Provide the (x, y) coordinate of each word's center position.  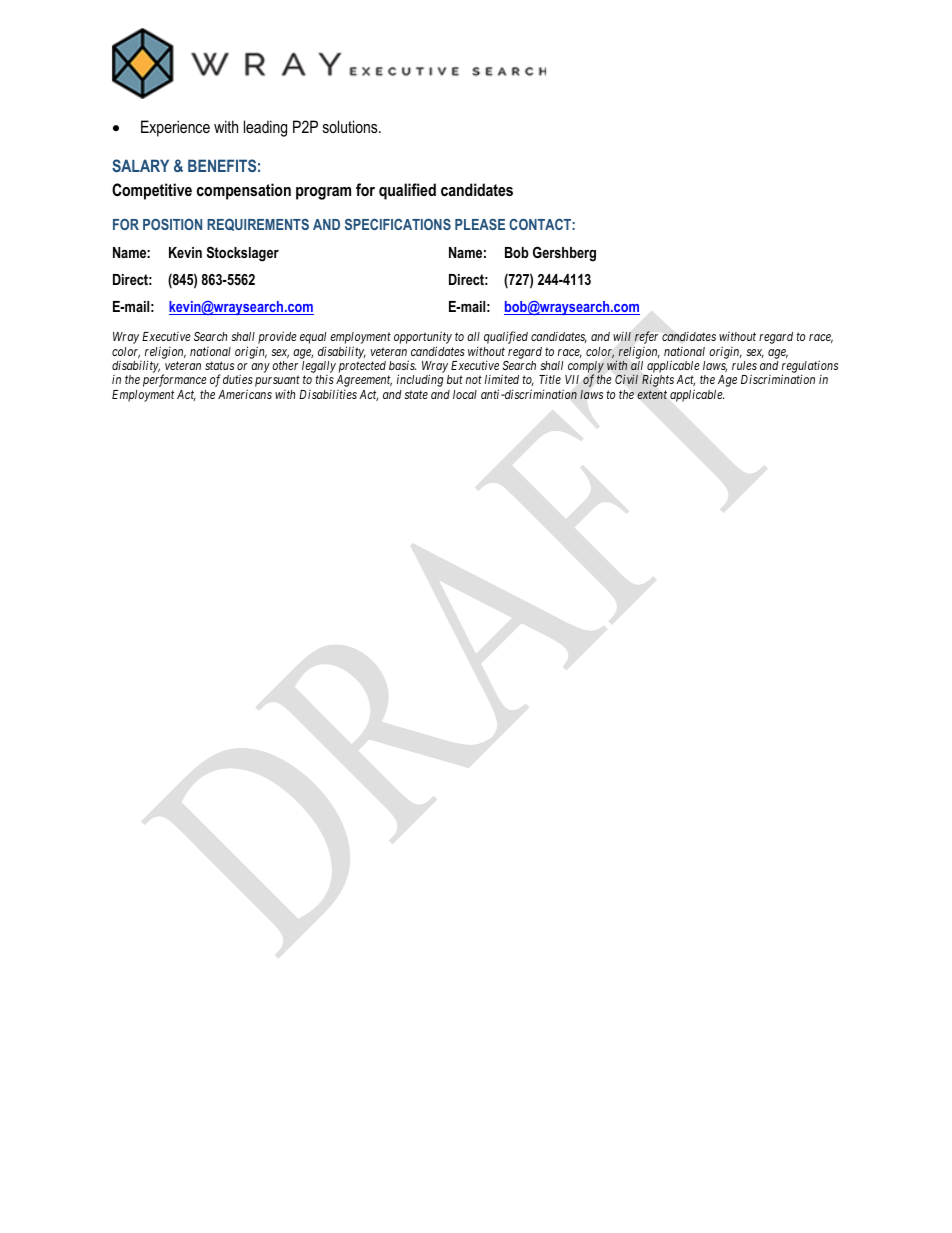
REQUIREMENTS (258, 224)
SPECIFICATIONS (398, 224)
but (455, 379)
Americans (245, 394)
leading (265, 128)
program (323, 193)
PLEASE (480, 224)
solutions (351, 126)
